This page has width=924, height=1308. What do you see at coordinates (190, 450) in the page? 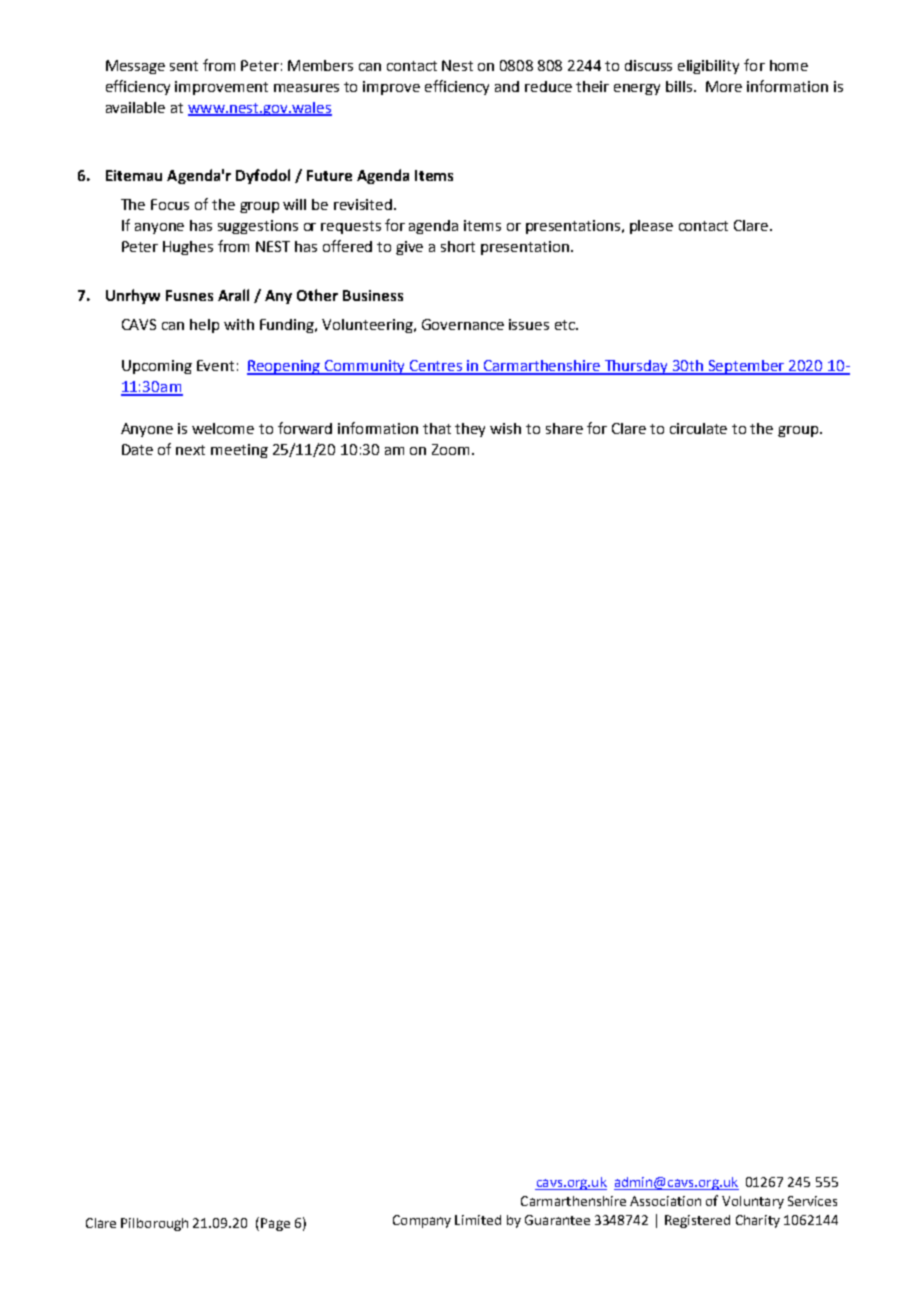
I see `next` at bounding box center [190, 450].
